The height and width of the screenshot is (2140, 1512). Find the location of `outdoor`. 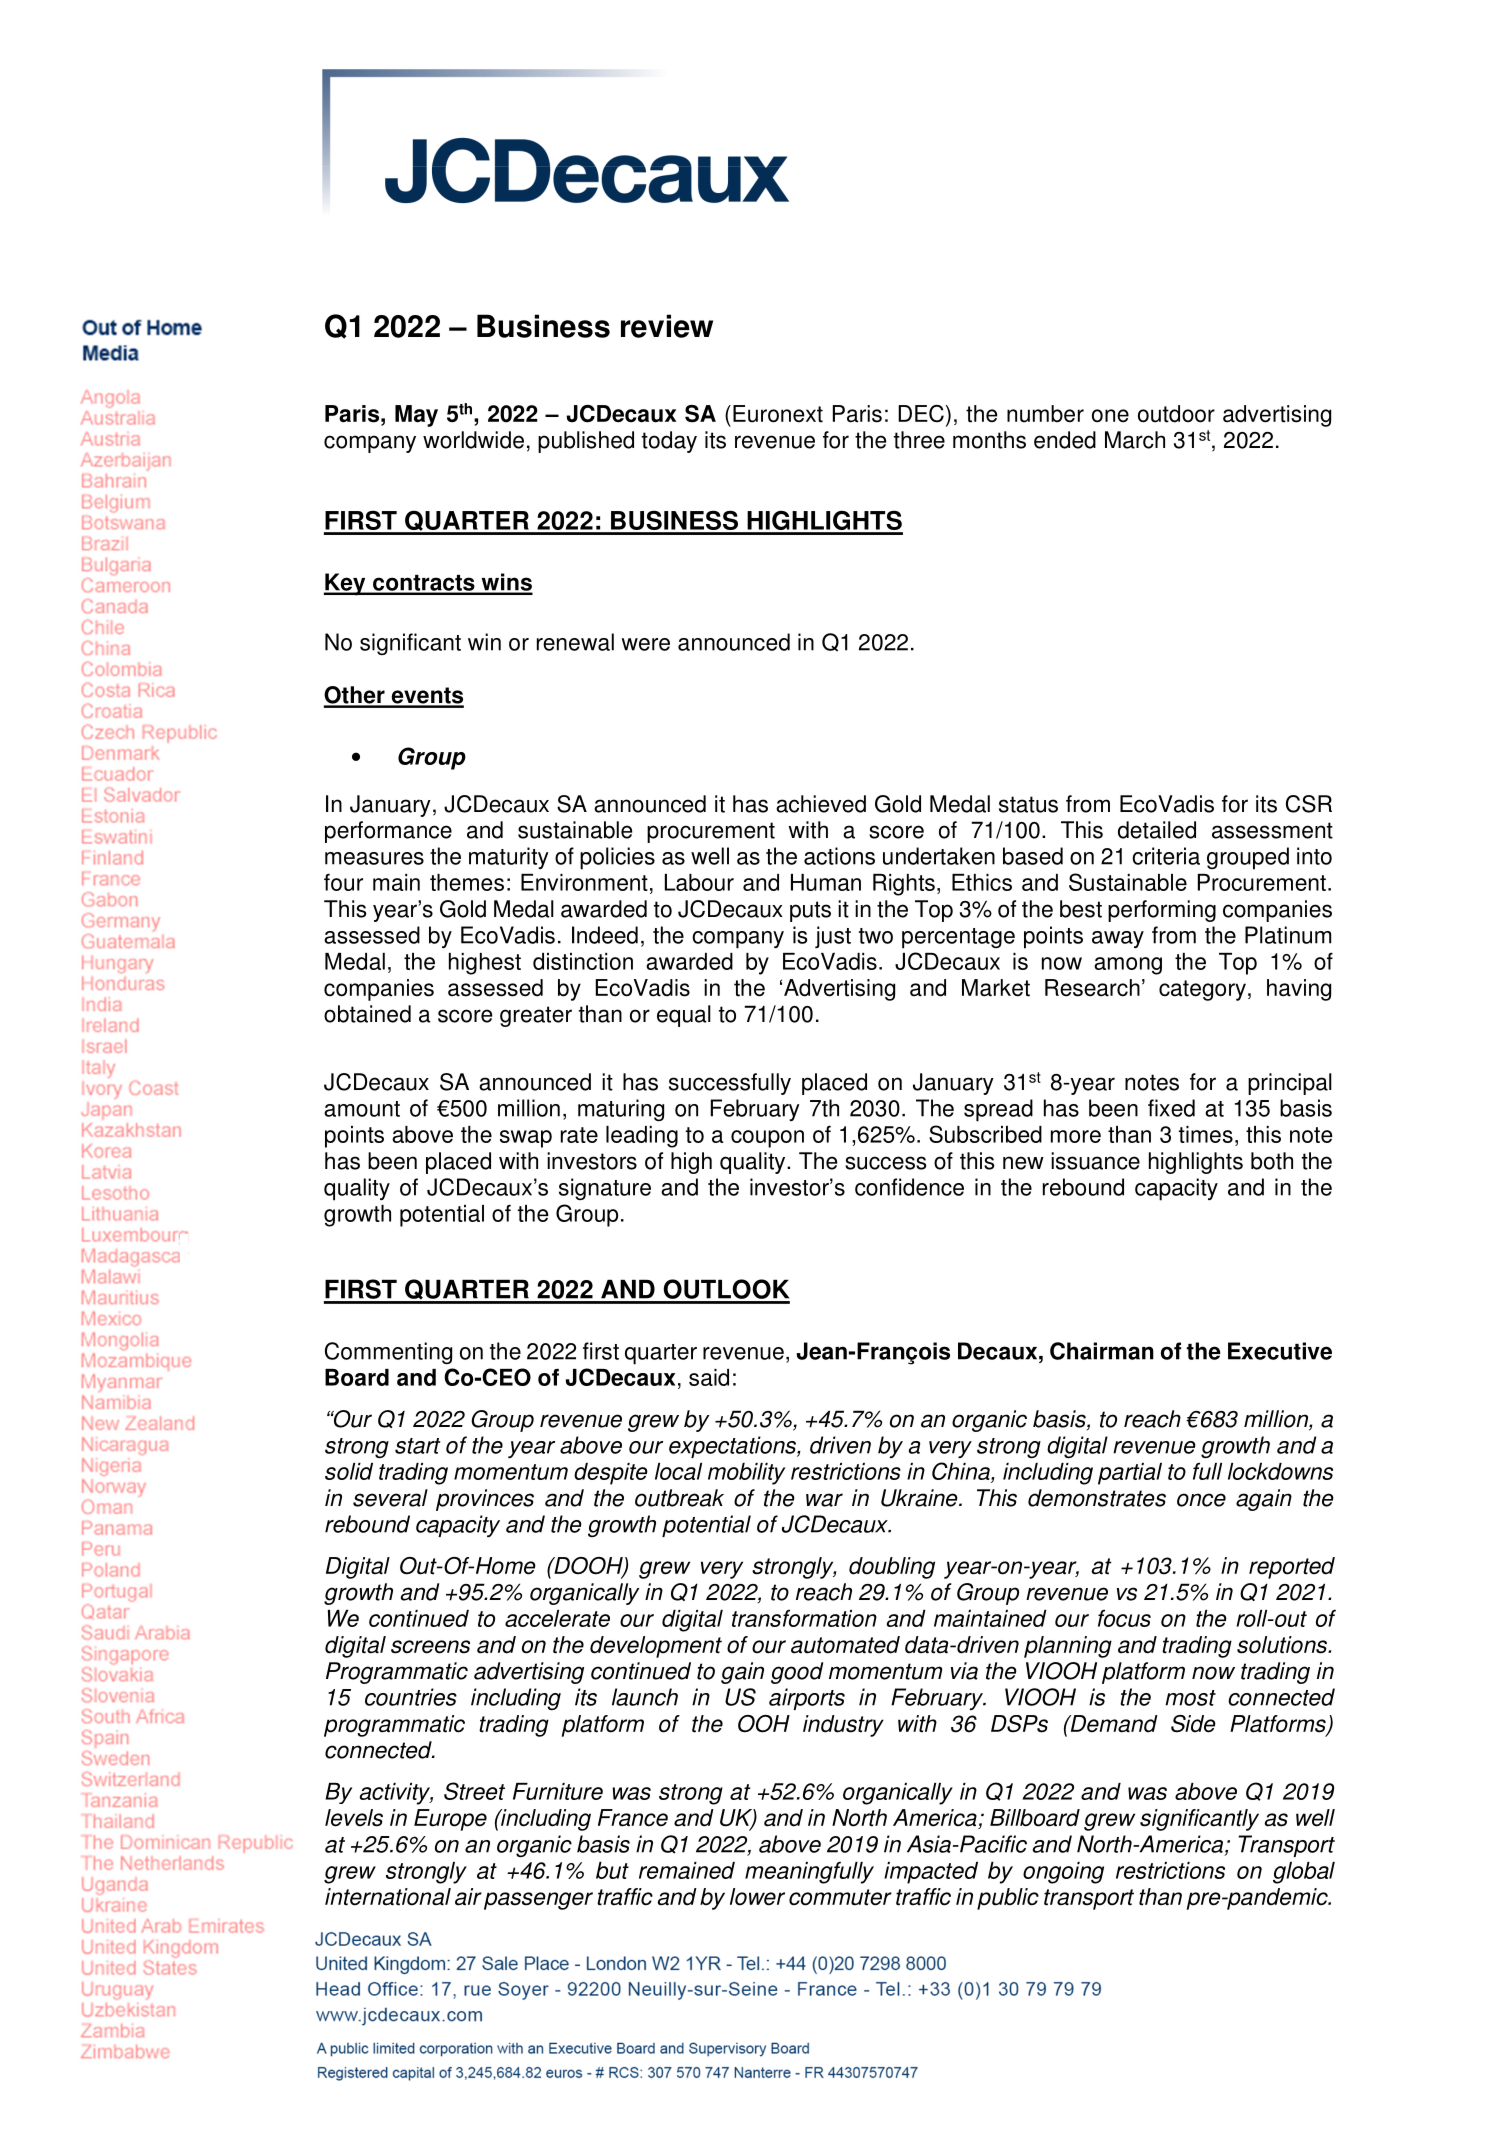

outdoor is located at coordinates (1176, 414).
